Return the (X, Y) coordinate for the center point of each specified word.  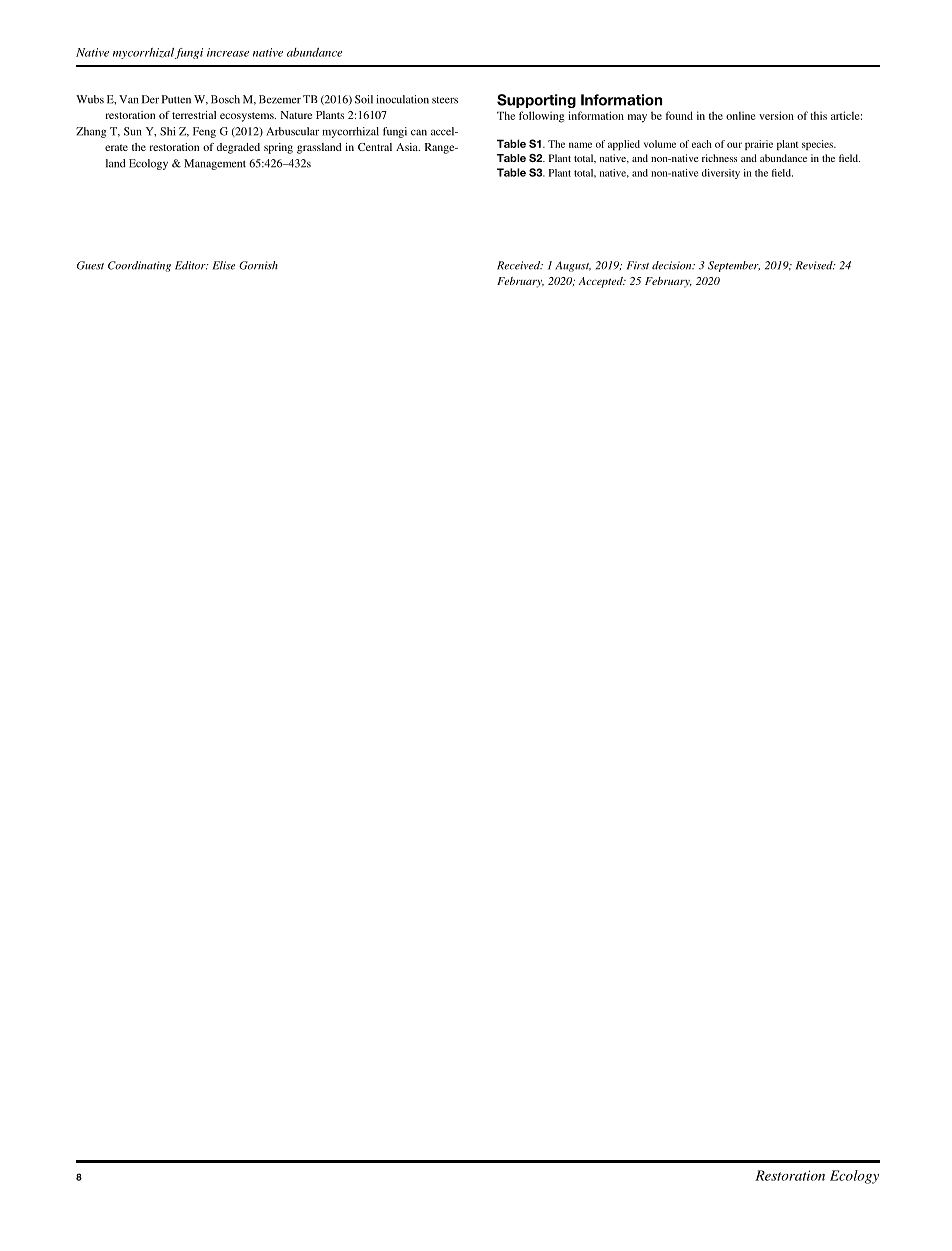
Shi (167, 131)
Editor (191, 265)
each (702, 144)
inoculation (402, 99)
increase (228, 52)
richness (719, 158)
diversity (721, 174)
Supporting (536, 101)
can (419, 132)
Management (215, 164)
